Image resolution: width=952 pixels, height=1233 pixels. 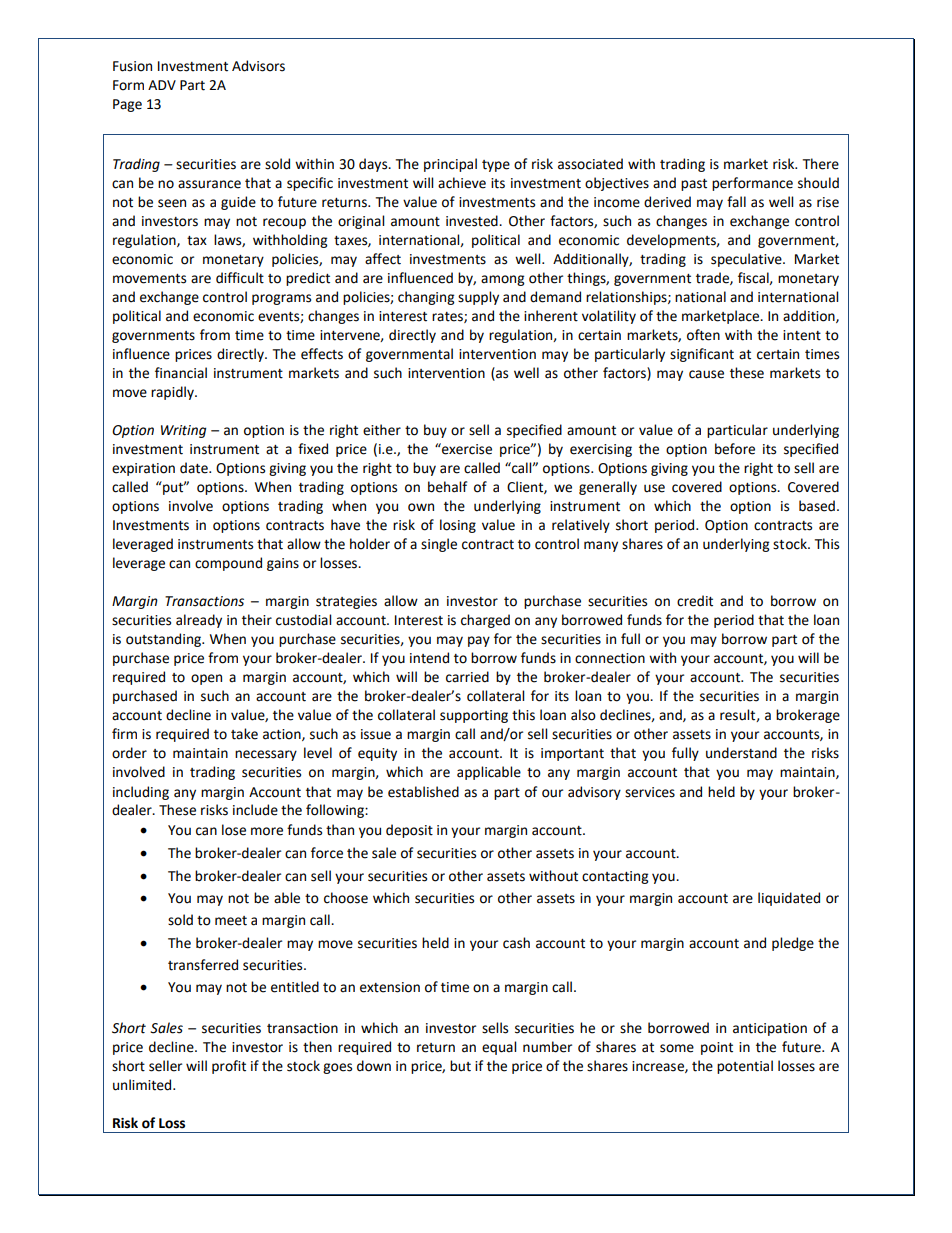 I want to click on There, so click(x=821, y=164).
